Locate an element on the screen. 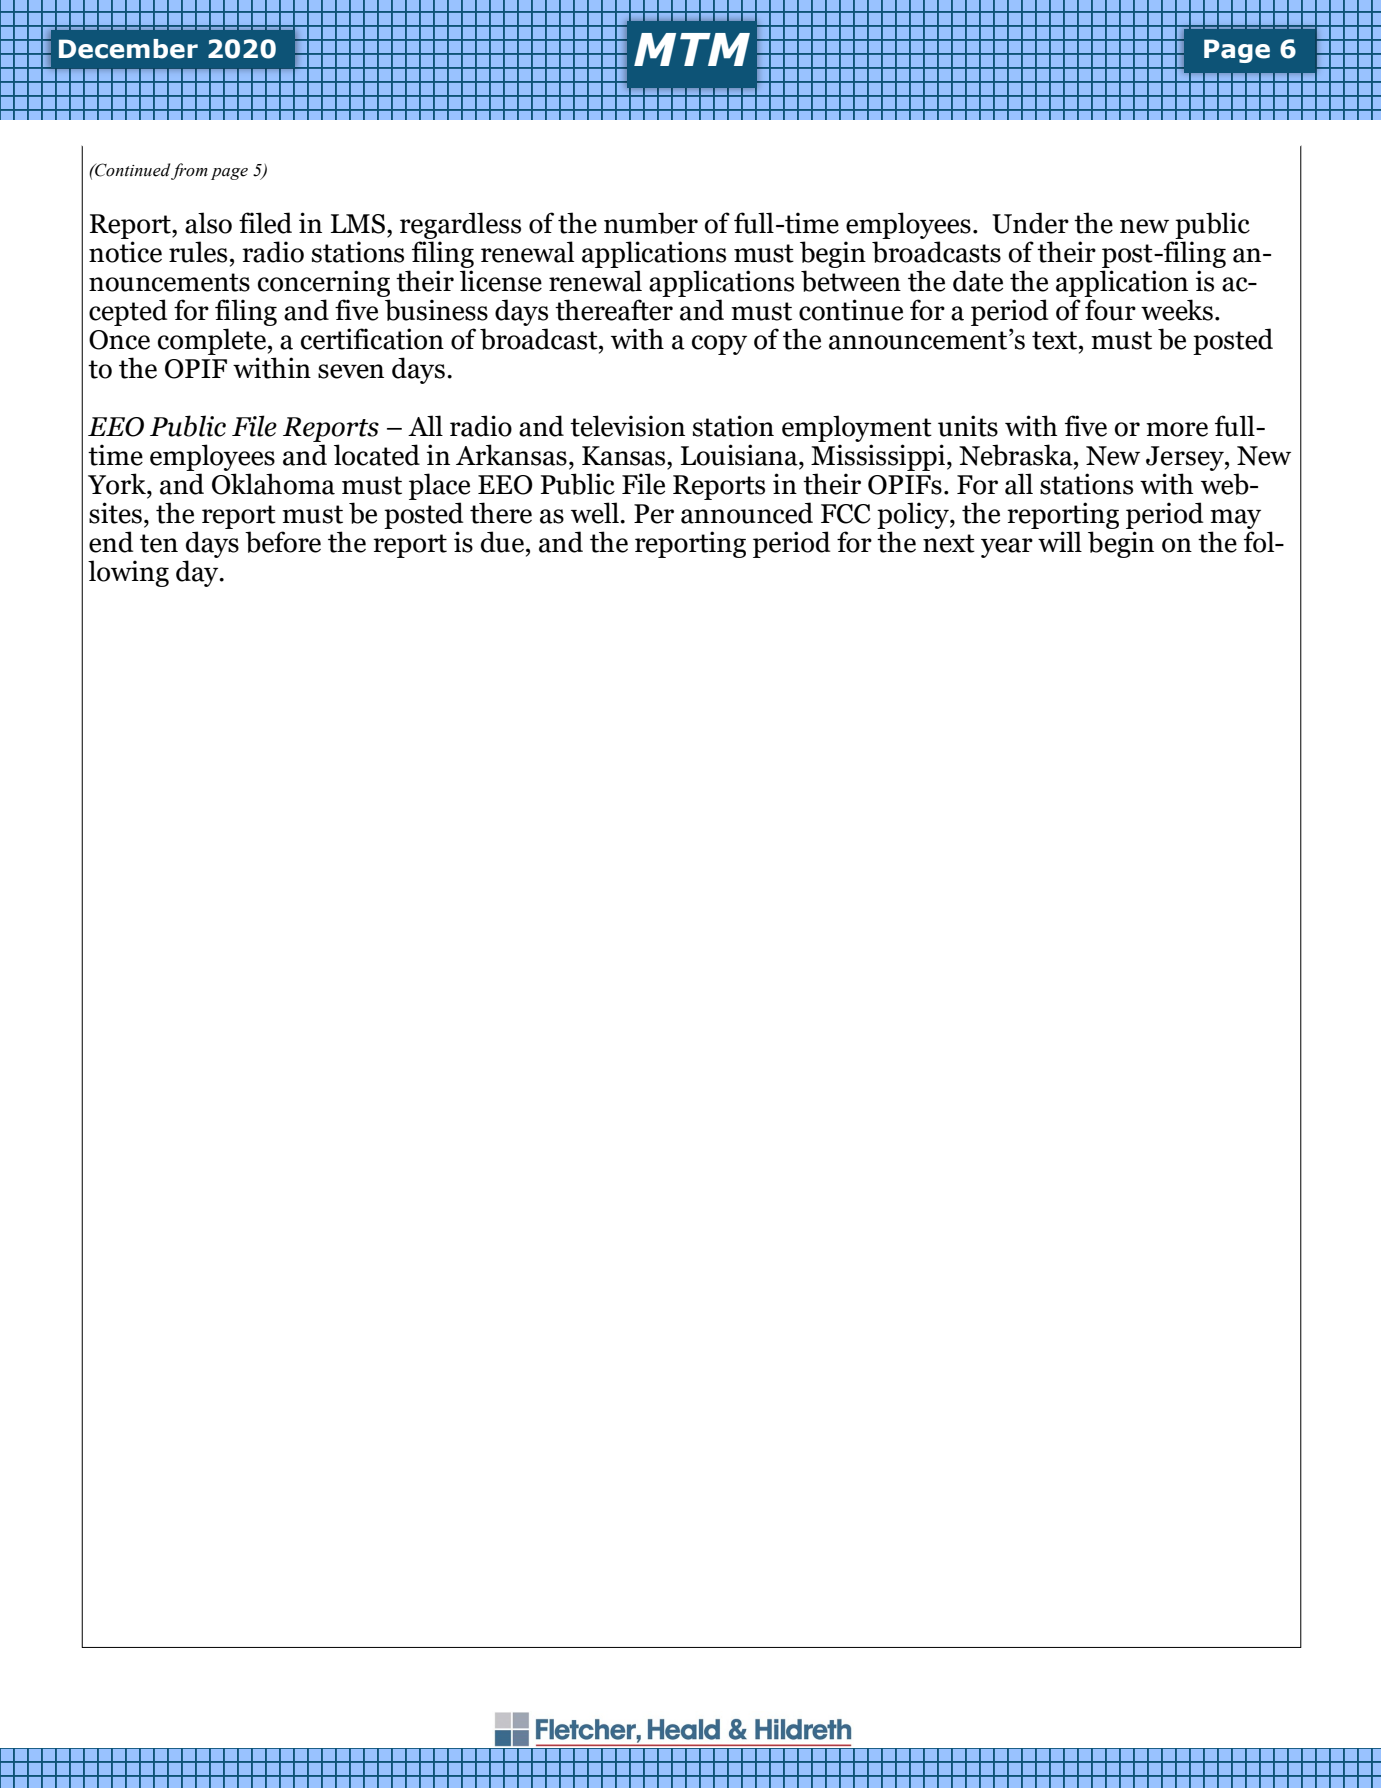  copy is located at coordinates (719, 345).
